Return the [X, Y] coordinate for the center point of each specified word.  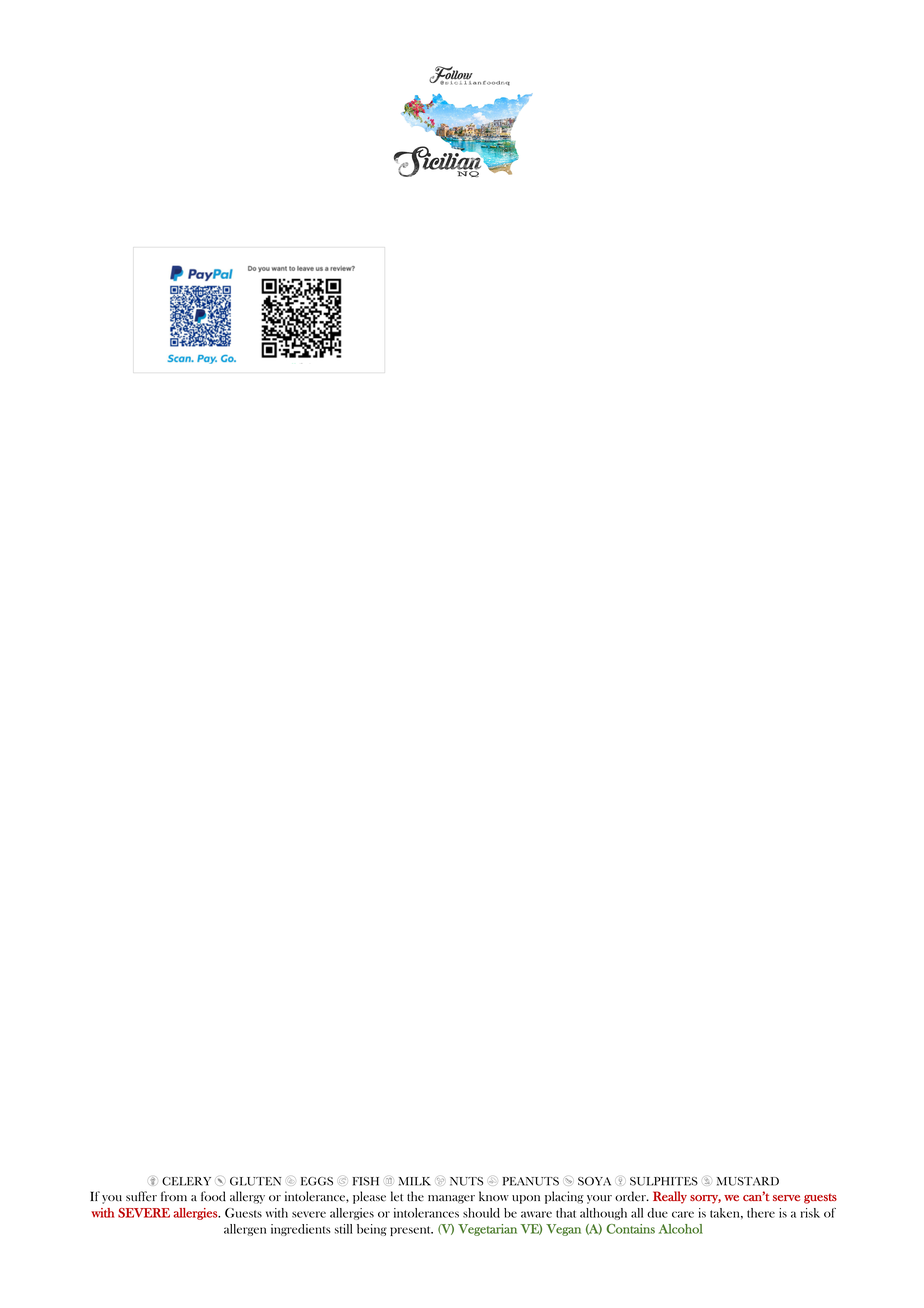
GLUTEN [255, 1181]
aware [536, 1214]
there [761, 1213]
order [631, 1196]
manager [451, 1199]
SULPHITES [664, 1181]
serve [786, 1198]
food [213, 1196]
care [683, 1214]
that [566, 1213]
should [481, 1213]
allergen [245, 1230]
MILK [415, 1181]
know [494, 1196]
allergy [247, 1197]
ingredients [300, 1230]
